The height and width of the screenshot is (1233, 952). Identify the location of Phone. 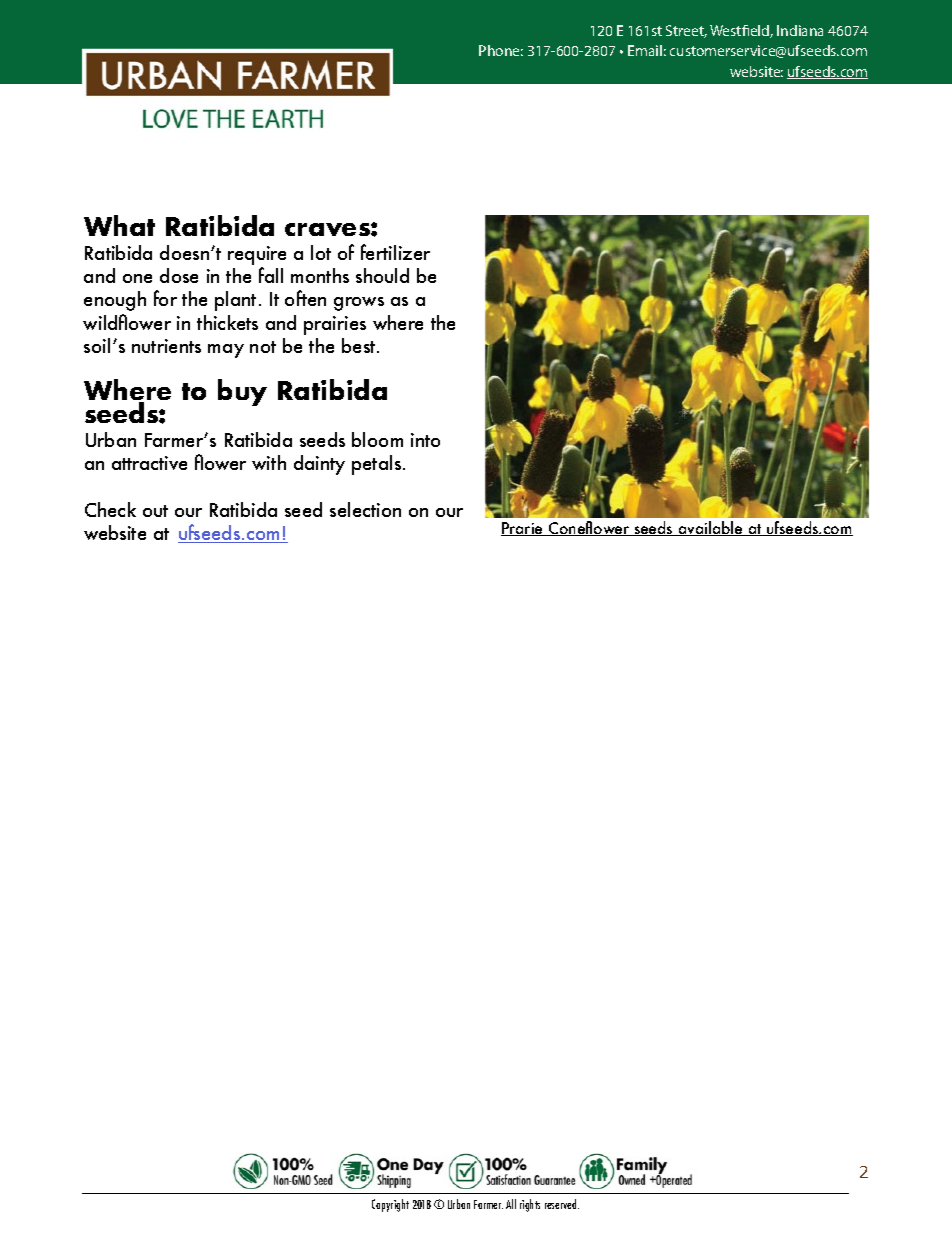
(501, 50).
